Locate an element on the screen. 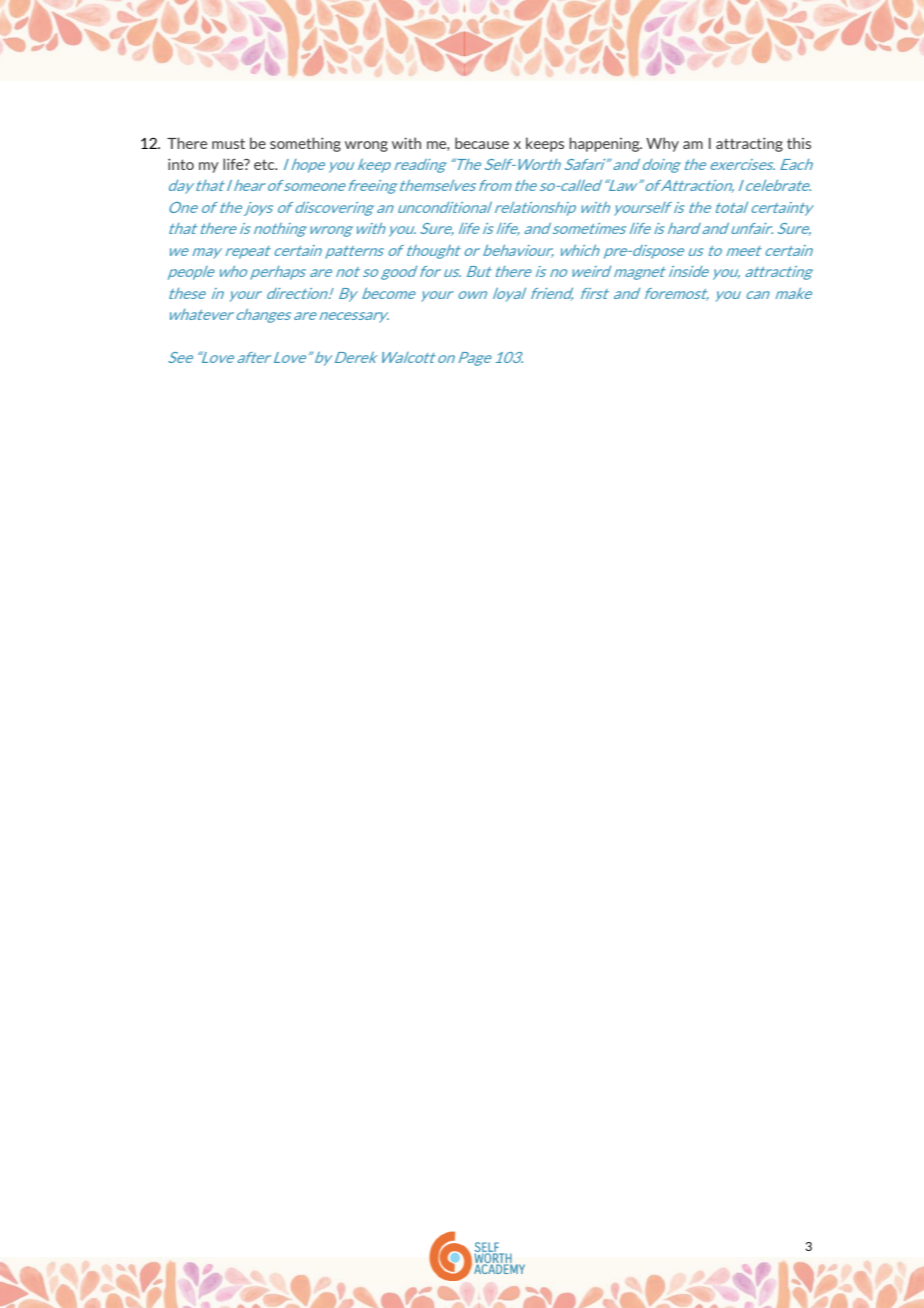 The height and width of the screenshot is (1308, 924). must is located at coordinates (228, 143).
